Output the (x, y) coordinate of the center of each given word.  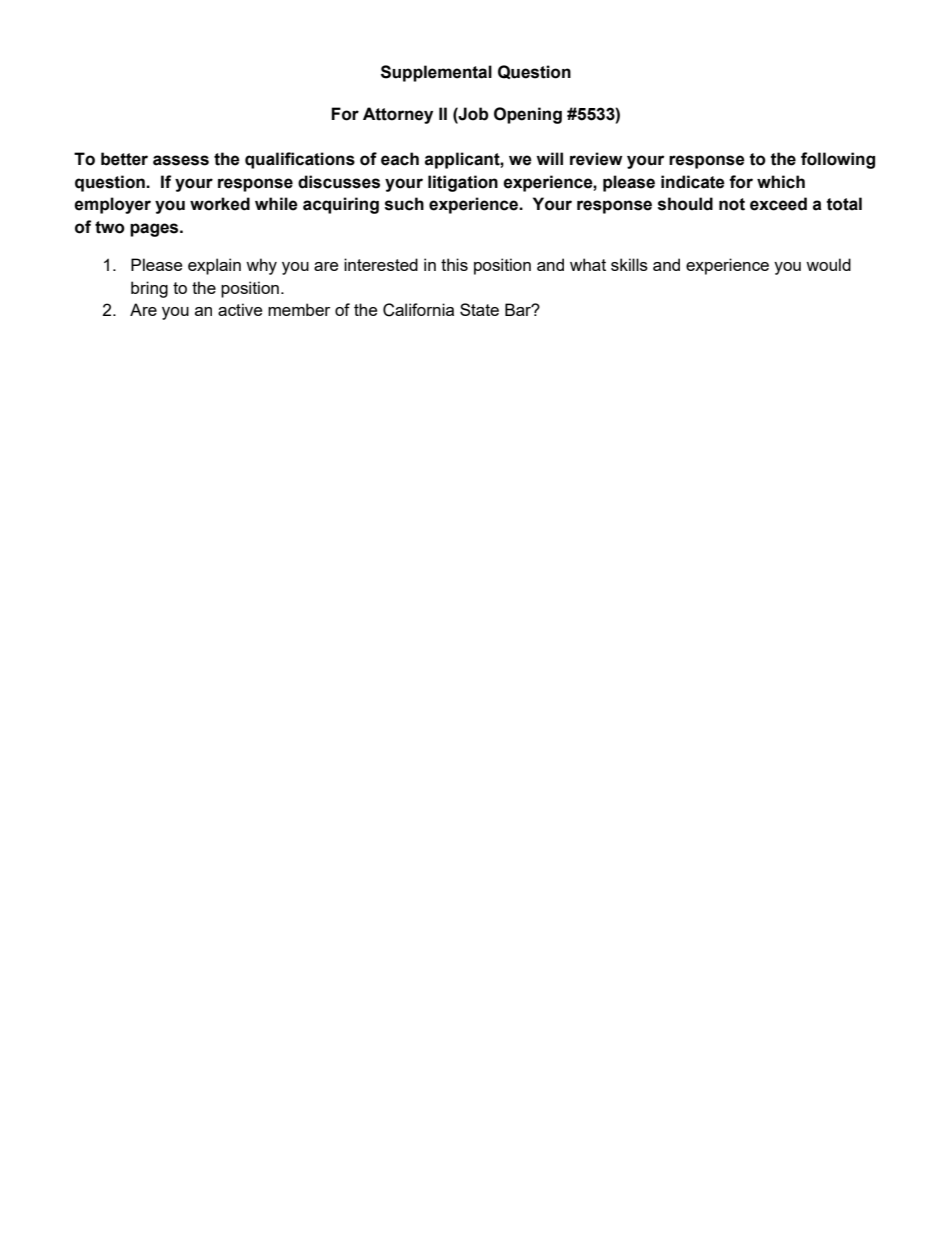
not (732, 204)
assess (181, 160)
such (404, 204)
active (240, 309)
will (549, 158)
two (110, 227)
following (838, 160)
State (479, 309)
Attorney (398, 115)
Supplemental (436, 73)
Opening (528, 115)
